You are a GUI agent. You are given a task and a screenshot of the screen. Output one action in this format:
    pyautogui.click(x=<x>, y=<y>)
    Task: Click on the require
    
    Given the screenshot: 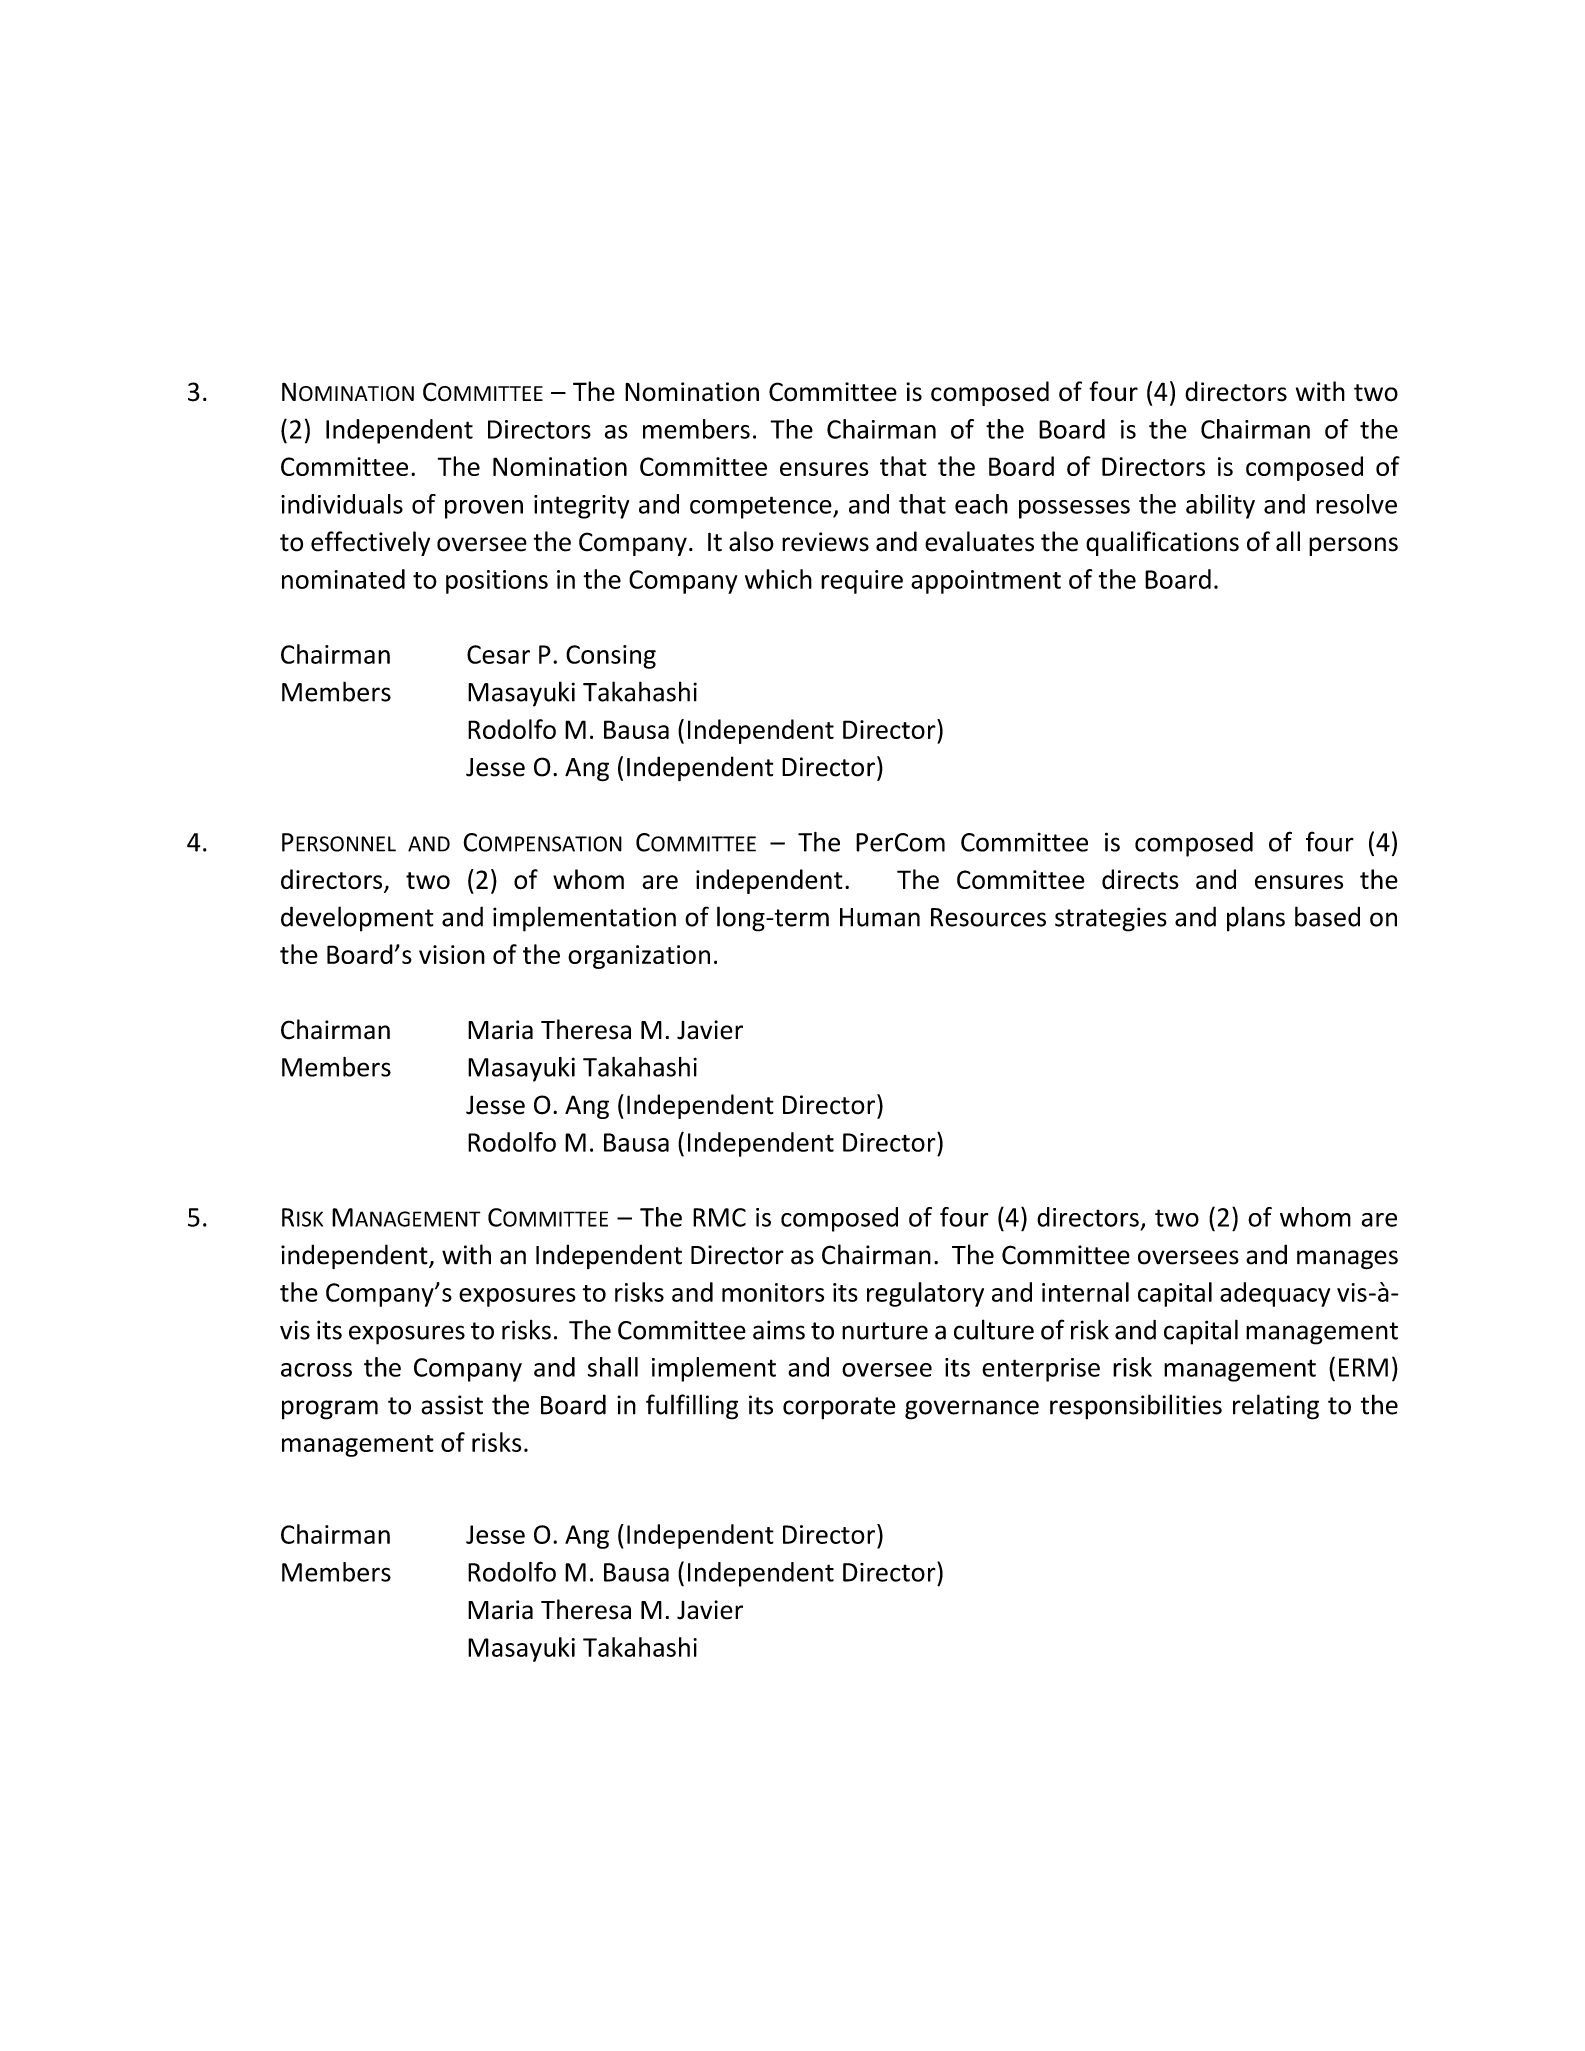 What is the action you would take?
    pyautogui.click(x=862, y=582)
